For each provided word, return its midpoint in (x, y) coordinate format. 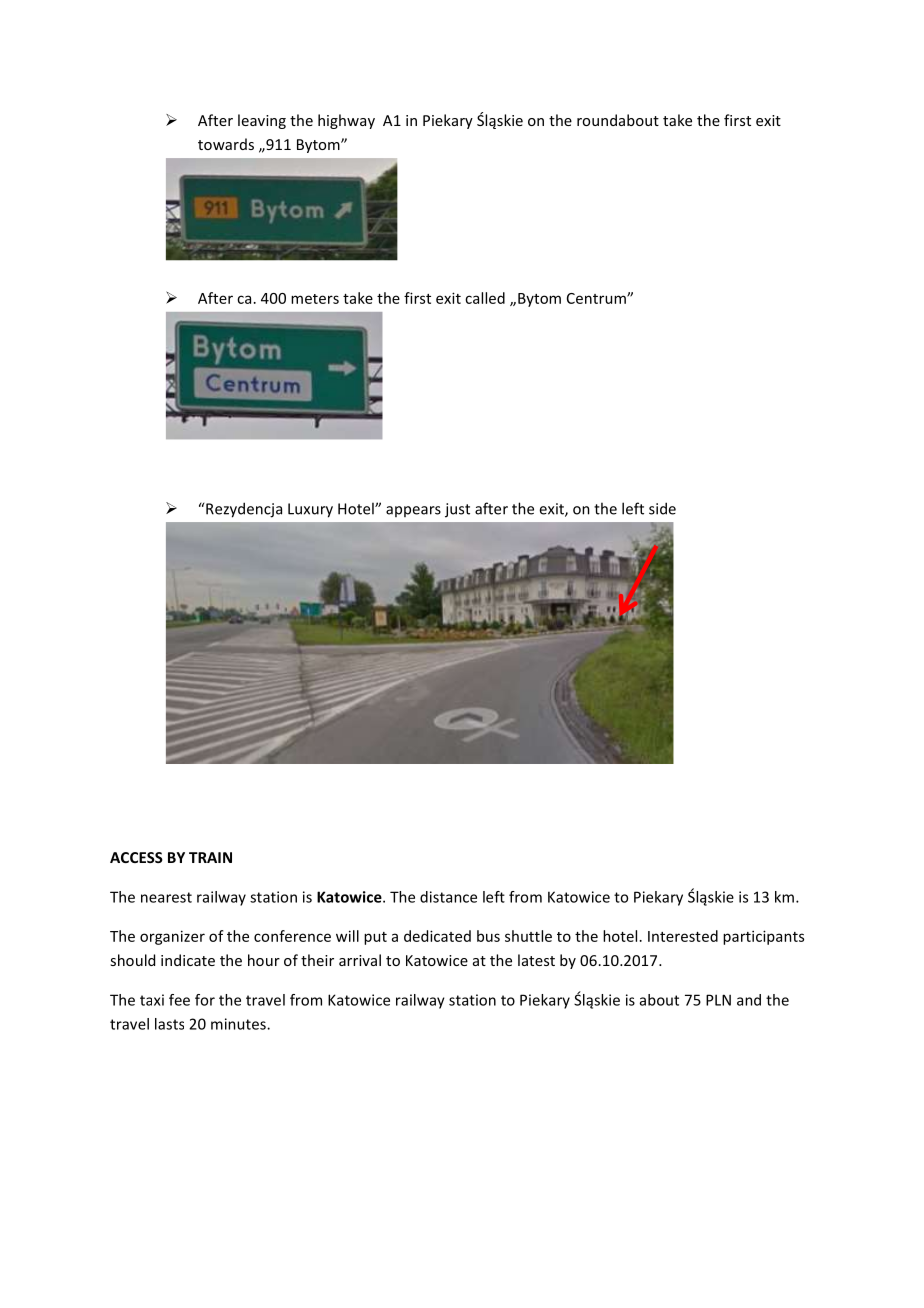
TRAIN (210, 857)
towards (226, 144)
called (485, 298)
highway (346, 121)
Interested (683, 936)
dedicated (437, 936)
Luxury (310, 510)
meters (315, 299)
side (662, 508)
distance (448, 897)
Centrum (597, 298)
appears (413, 511)
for (205, 1000)
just (457, 510)
